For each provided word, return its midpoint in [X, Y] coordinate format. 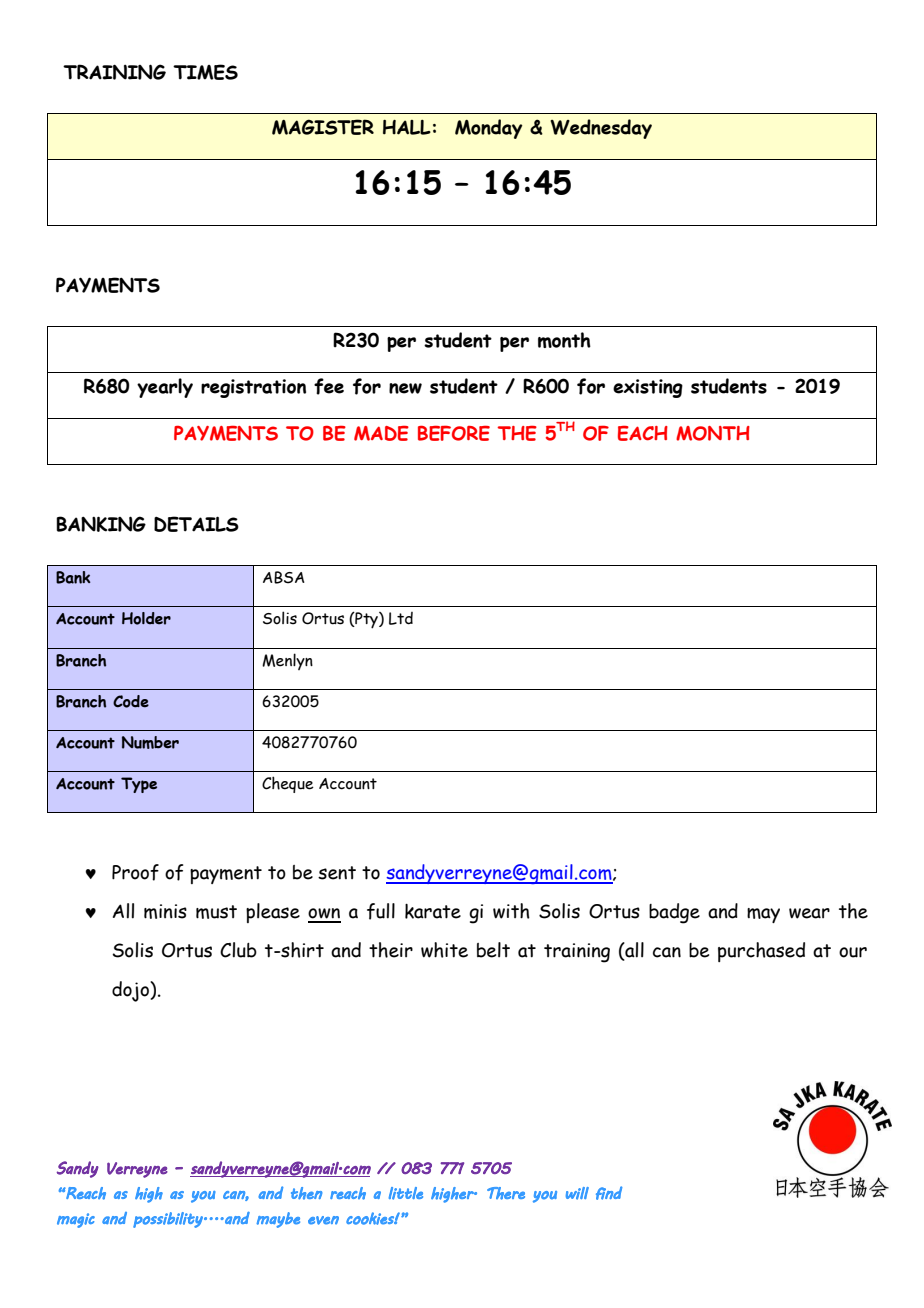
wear [809, 913]
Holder [146, 618]
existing [648, 388]
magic [76, 1220]
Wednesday [601, 129]
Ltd [401, 618]
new [405, 388]
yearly [165, 388]
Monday [488, 129]
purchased [761, 952]
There [506, 1193]
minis [165, 911]
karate [433, 911]
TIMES [205, 72]
